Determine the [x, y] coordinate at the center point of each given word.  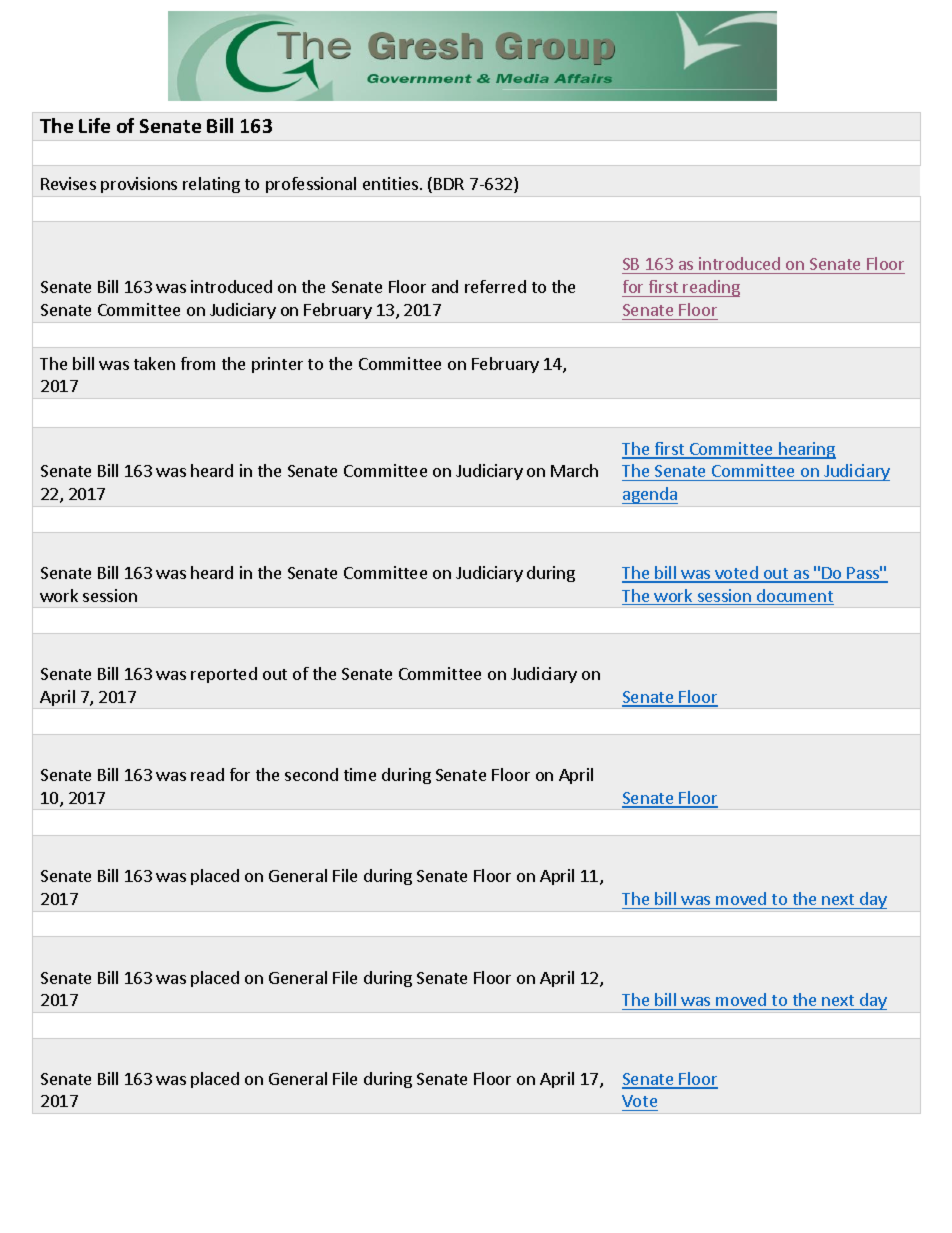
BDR [449, 184]
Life [94, 125]
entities [390, 183]
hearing [806, 450]
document [794, 597]
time [360, 774]
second [311, 774]
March [574, 470]
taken [154, 363]
